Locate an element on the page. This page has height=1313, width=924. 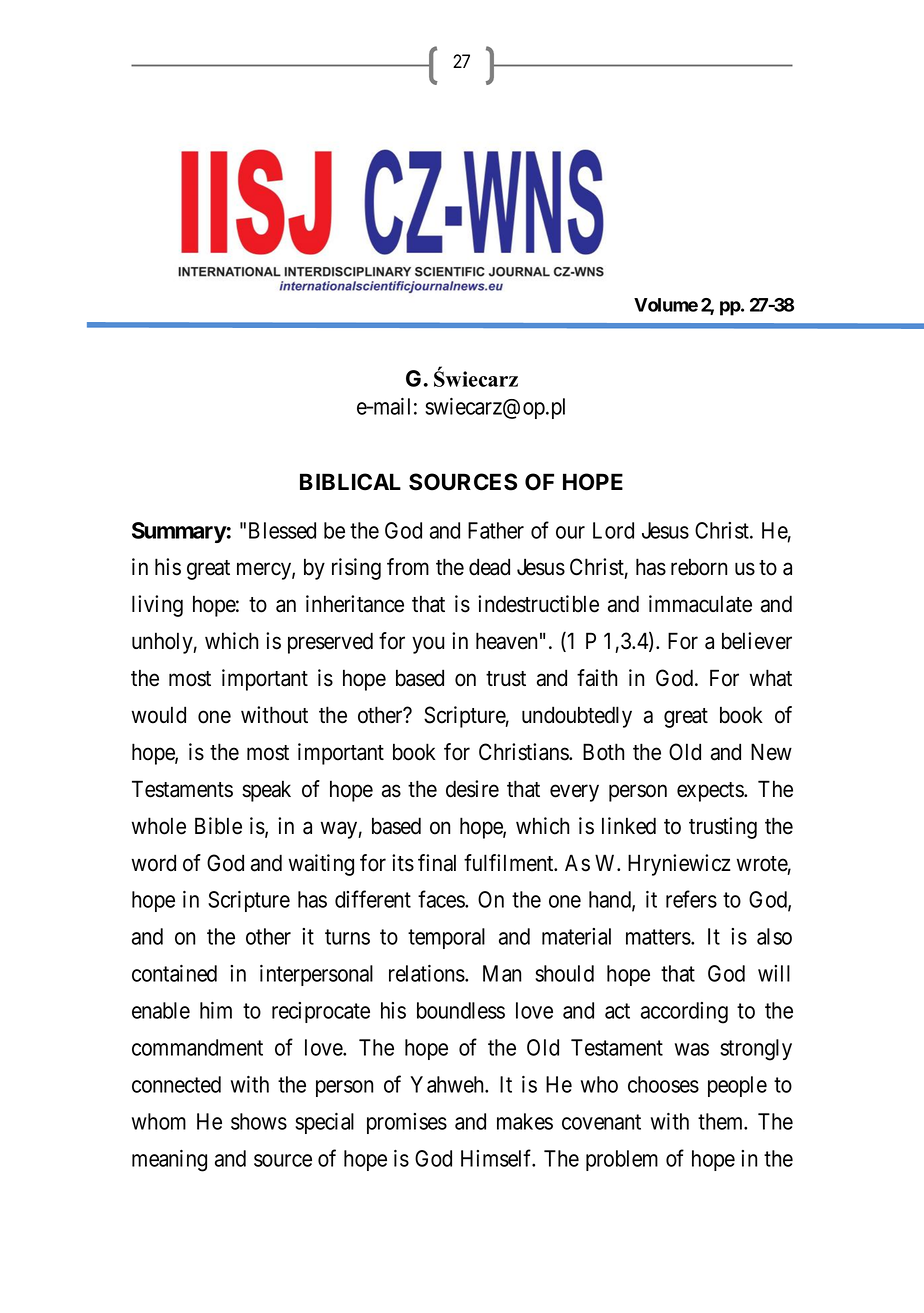
Bible is located at coordinates (218, 826).
